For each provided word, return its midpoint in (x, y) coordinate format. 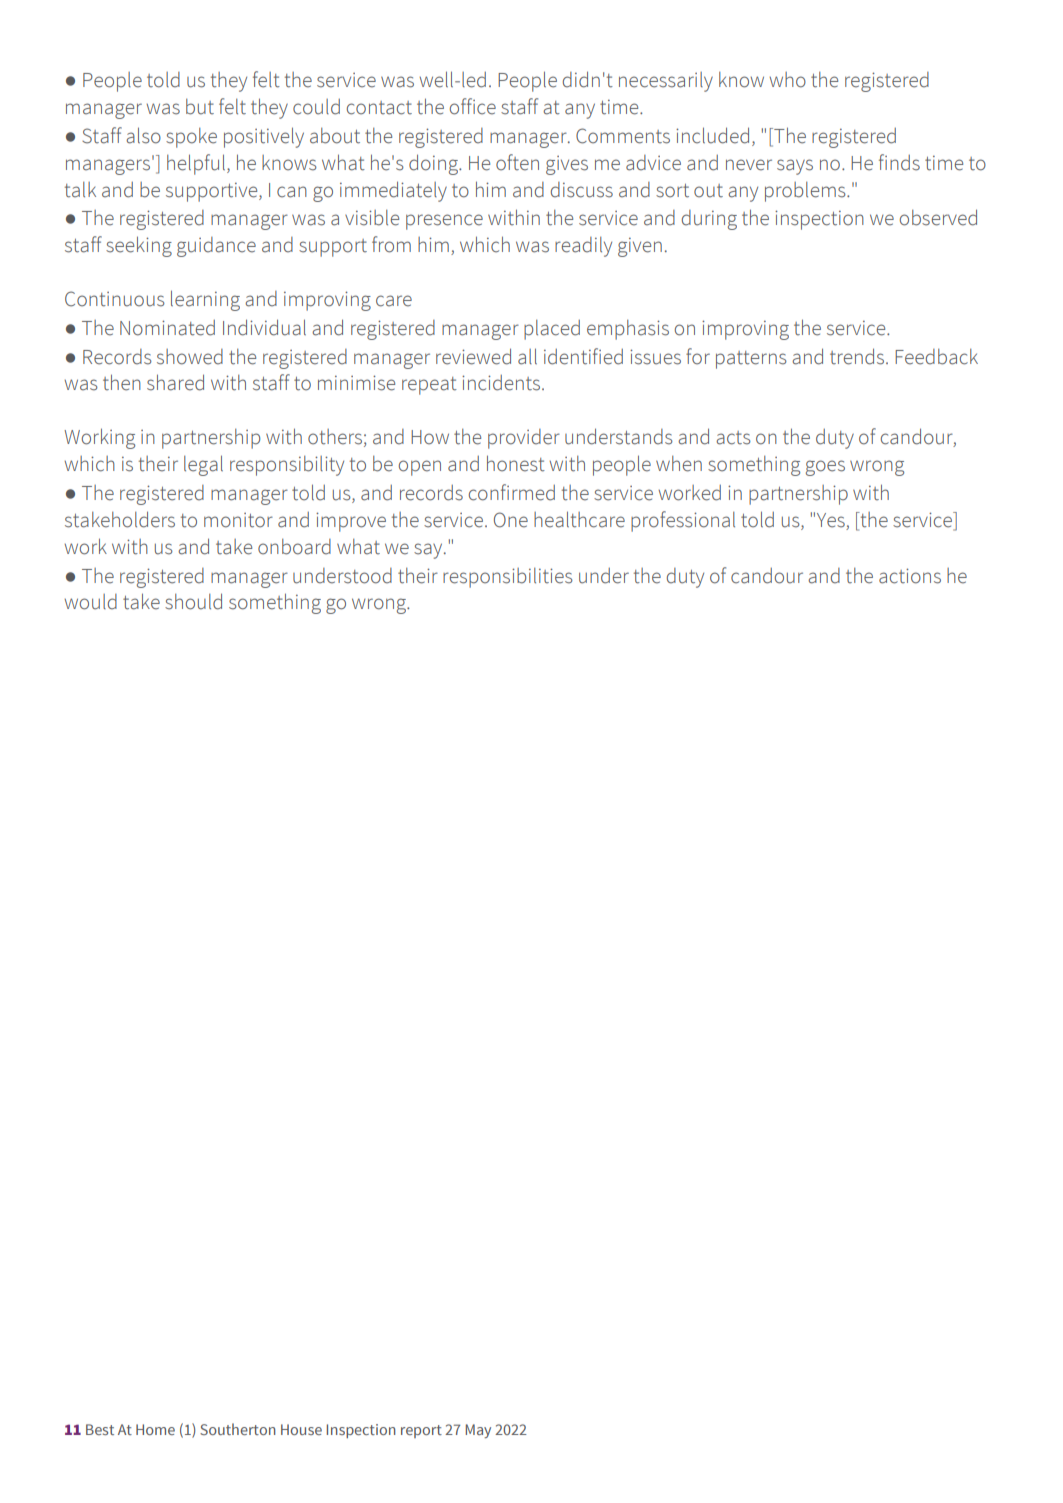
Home (155, 1429)
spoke (191, 138)
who (787, 80)
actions (910, 576)
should (193, 601)
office (473, 106)
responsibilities (508, 578)
